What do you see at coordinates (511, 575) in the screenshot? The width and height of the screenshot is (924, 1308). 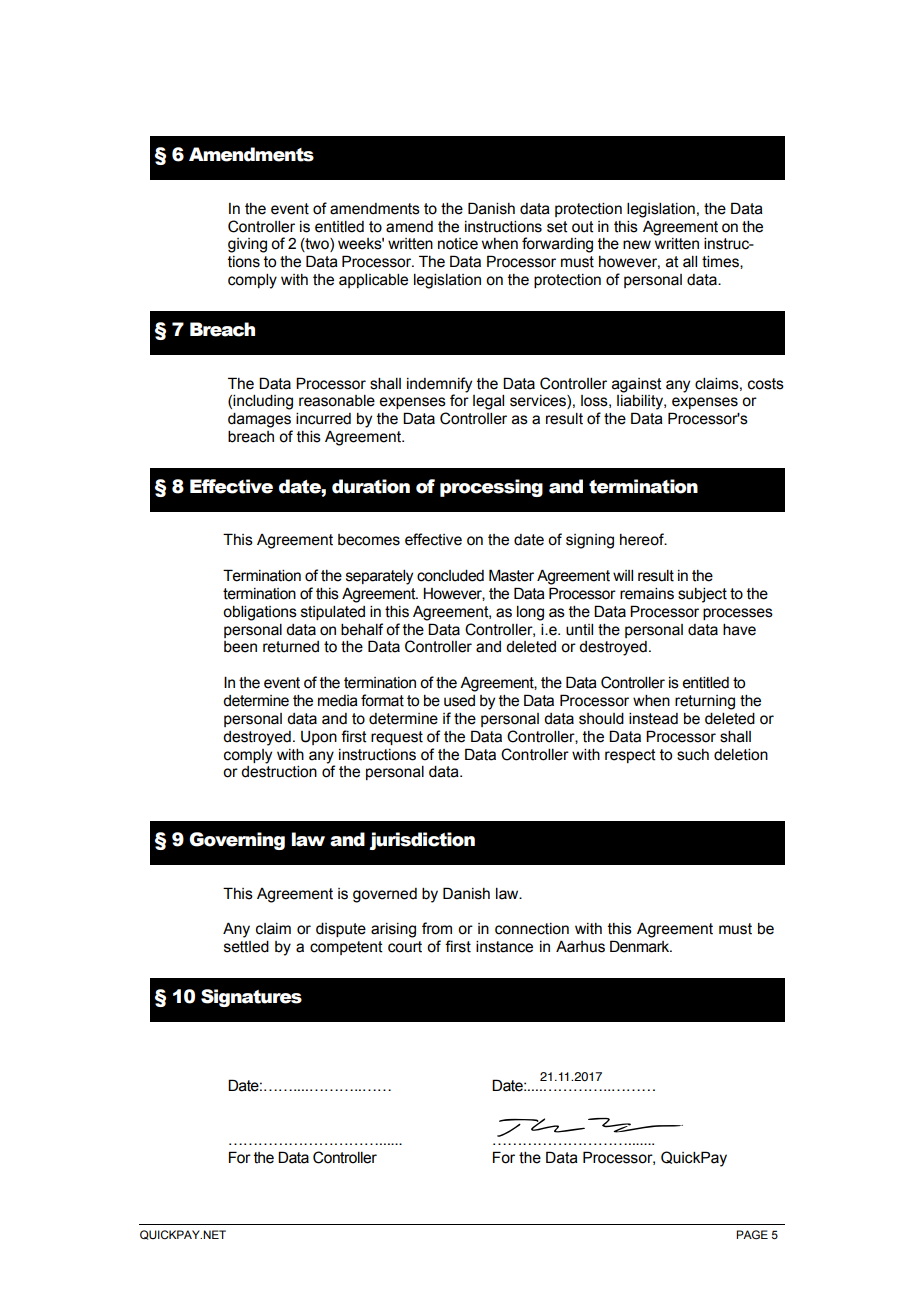 I see `Master` at bounding box center [511, 575].
